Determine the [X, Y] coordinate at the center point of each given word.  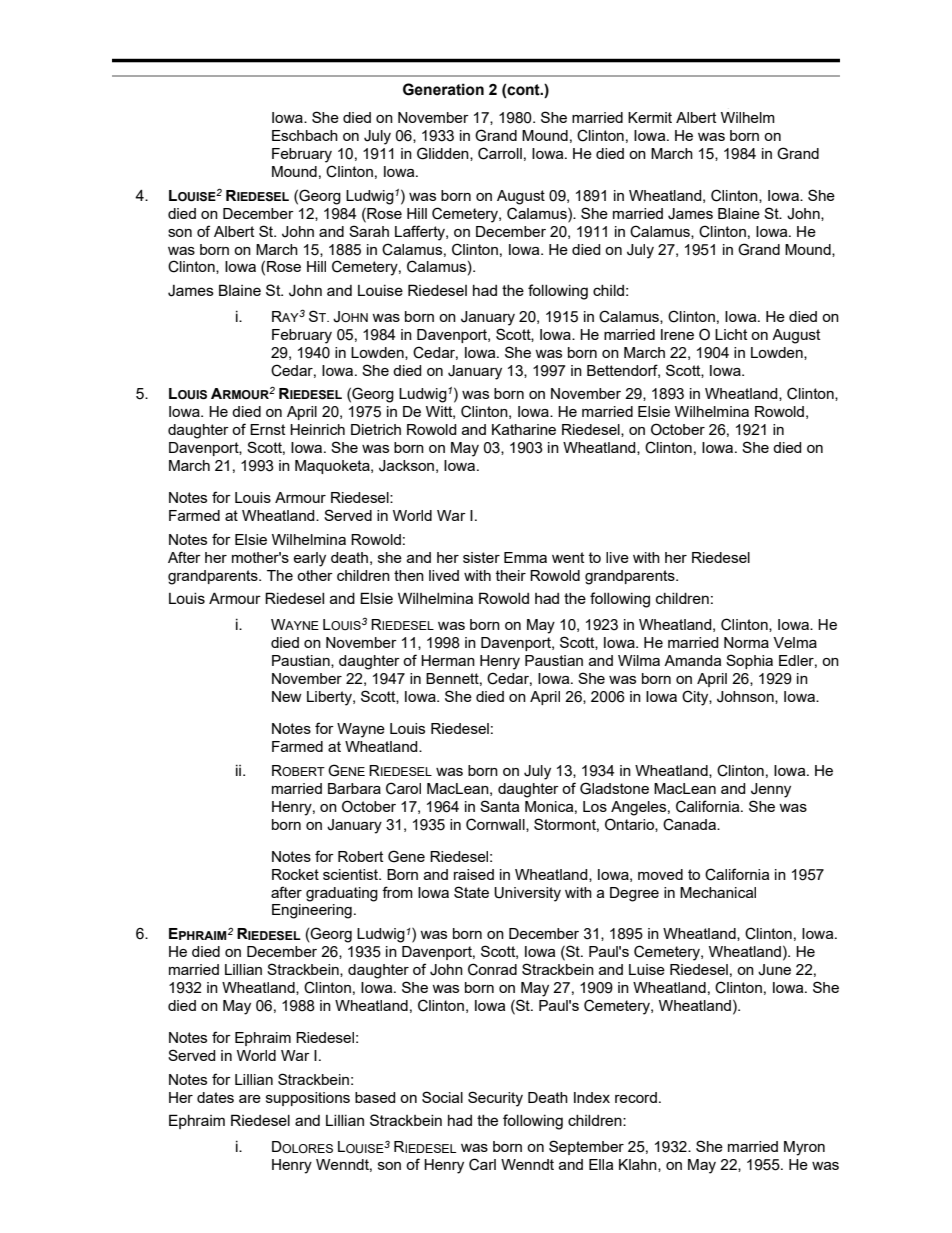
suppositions [308, 1099]
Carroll [500, 153]
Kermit [650, 117]
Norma [746, 642]
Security [495, 1099]
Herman [448, 660]
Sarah [369, 231]
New [287, 696]
